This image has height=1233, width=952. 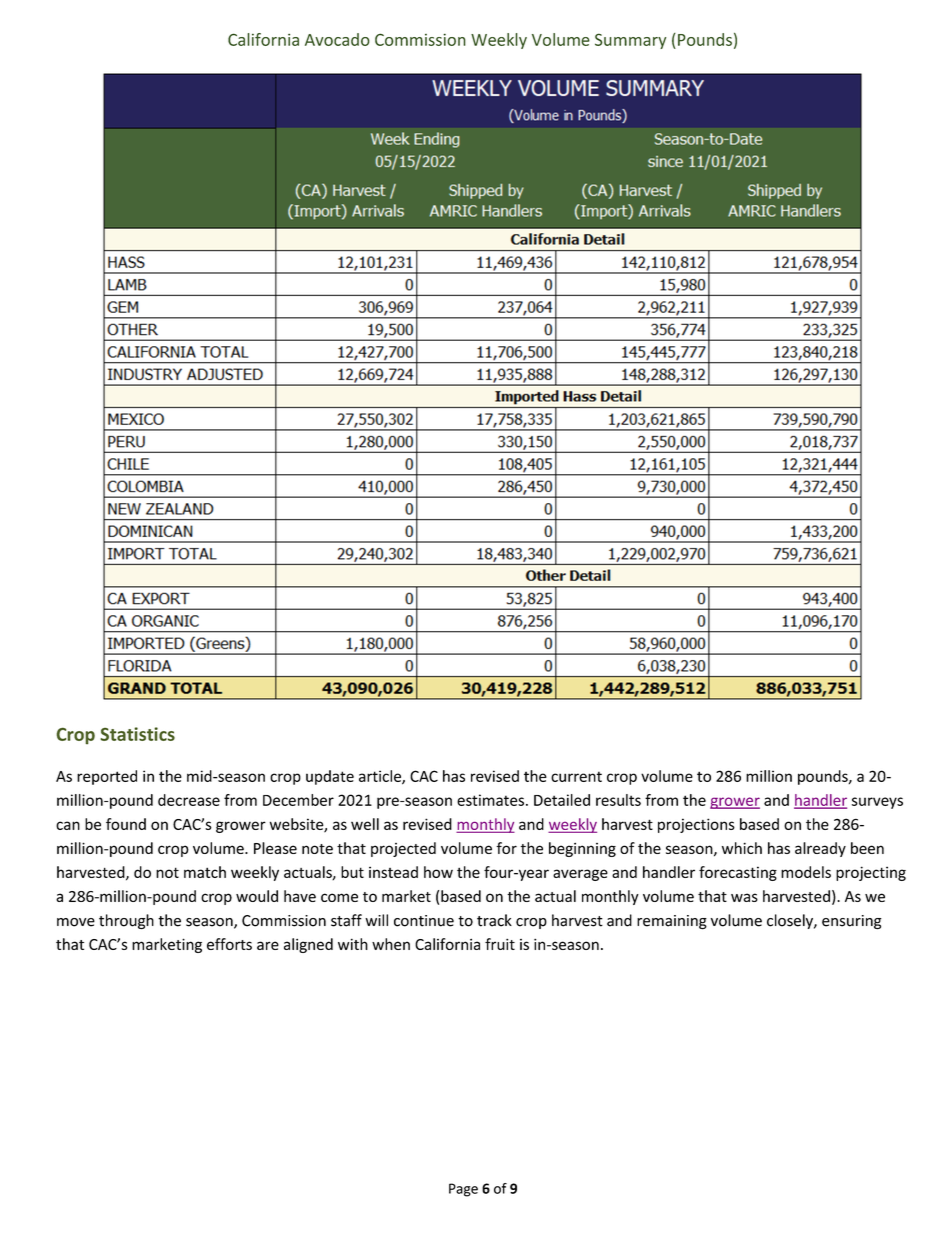 I want to click on Page, so click(x=463, y=1190).
